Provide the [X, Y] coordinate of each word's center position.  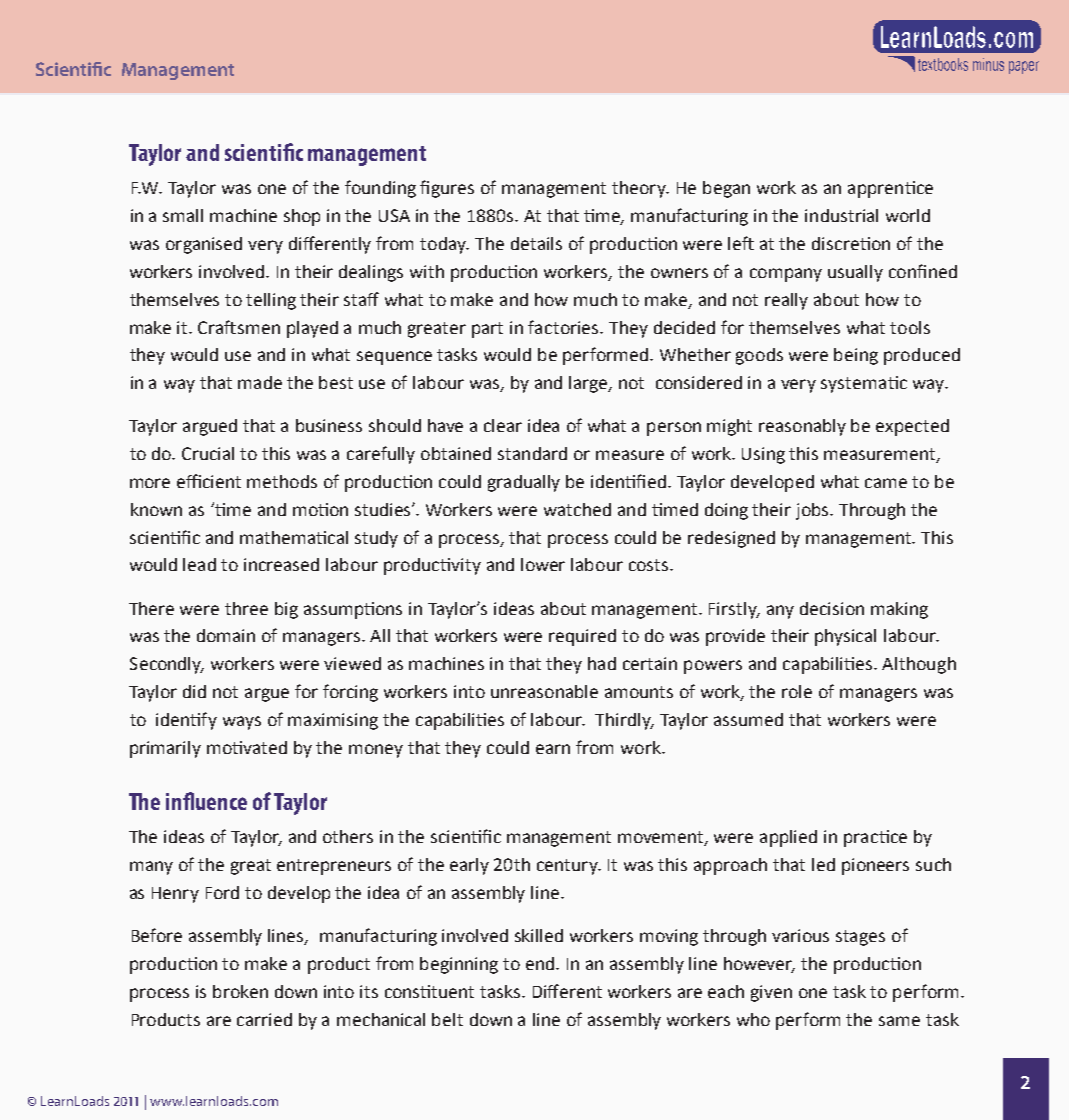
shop [302, 217]
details [536, 243]
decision [832, 608]
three [246, 608]
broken [240, 991]
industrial [841, 215]
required [582, 637]
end [541, 963]
